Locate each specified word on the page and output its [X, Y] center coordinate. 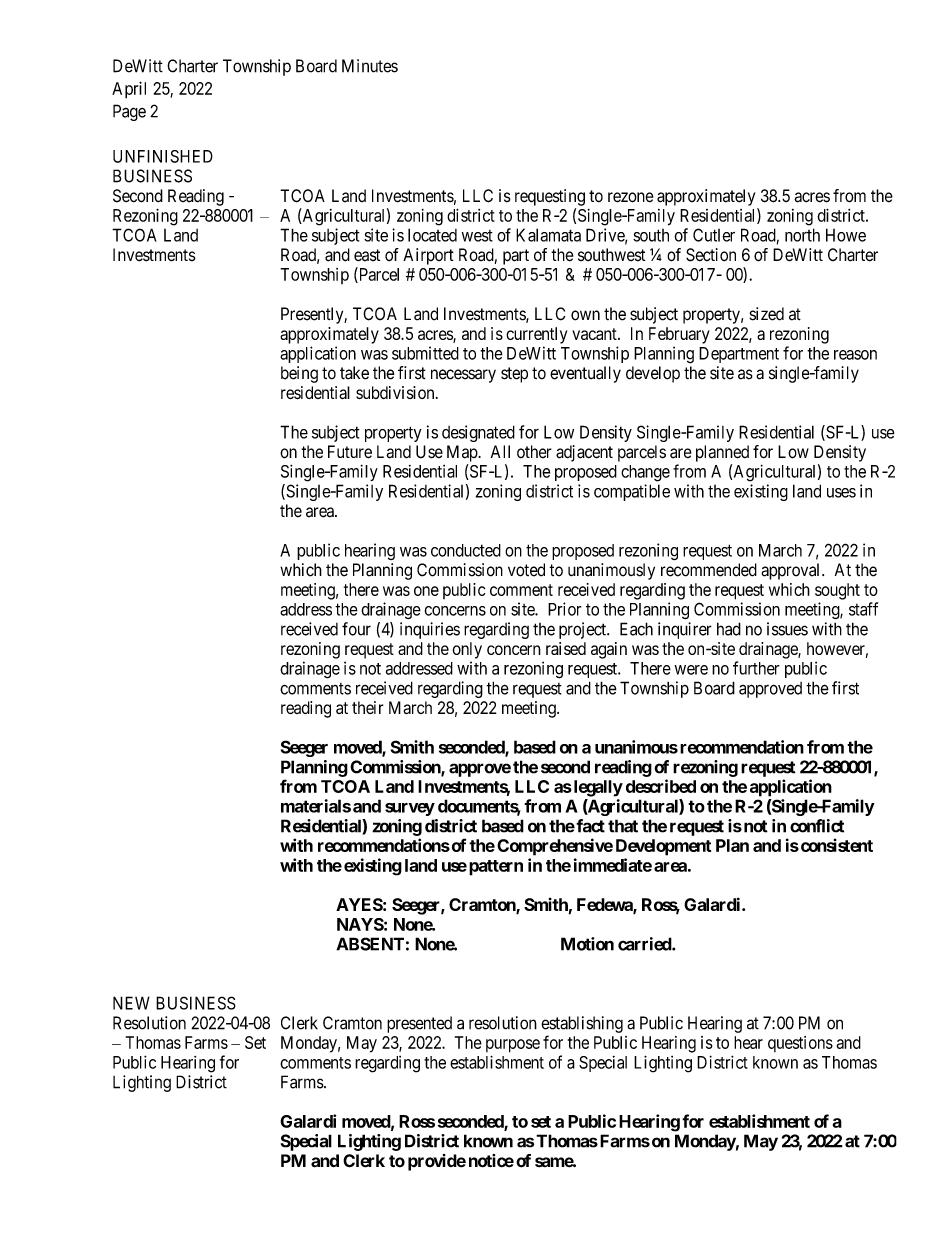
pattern [496, 868]
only [467, 650]
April [129, 90]
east [367, 255]
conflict [817, 826]
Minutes [370, 66]
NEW [131, 1003]
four [356, 629]
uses [841, 493]
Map [463, 453]
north [802, 235]
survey [410, 809]
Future [350, 452]
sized [766, 314]
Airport [428, 256]
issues [787, 629]
